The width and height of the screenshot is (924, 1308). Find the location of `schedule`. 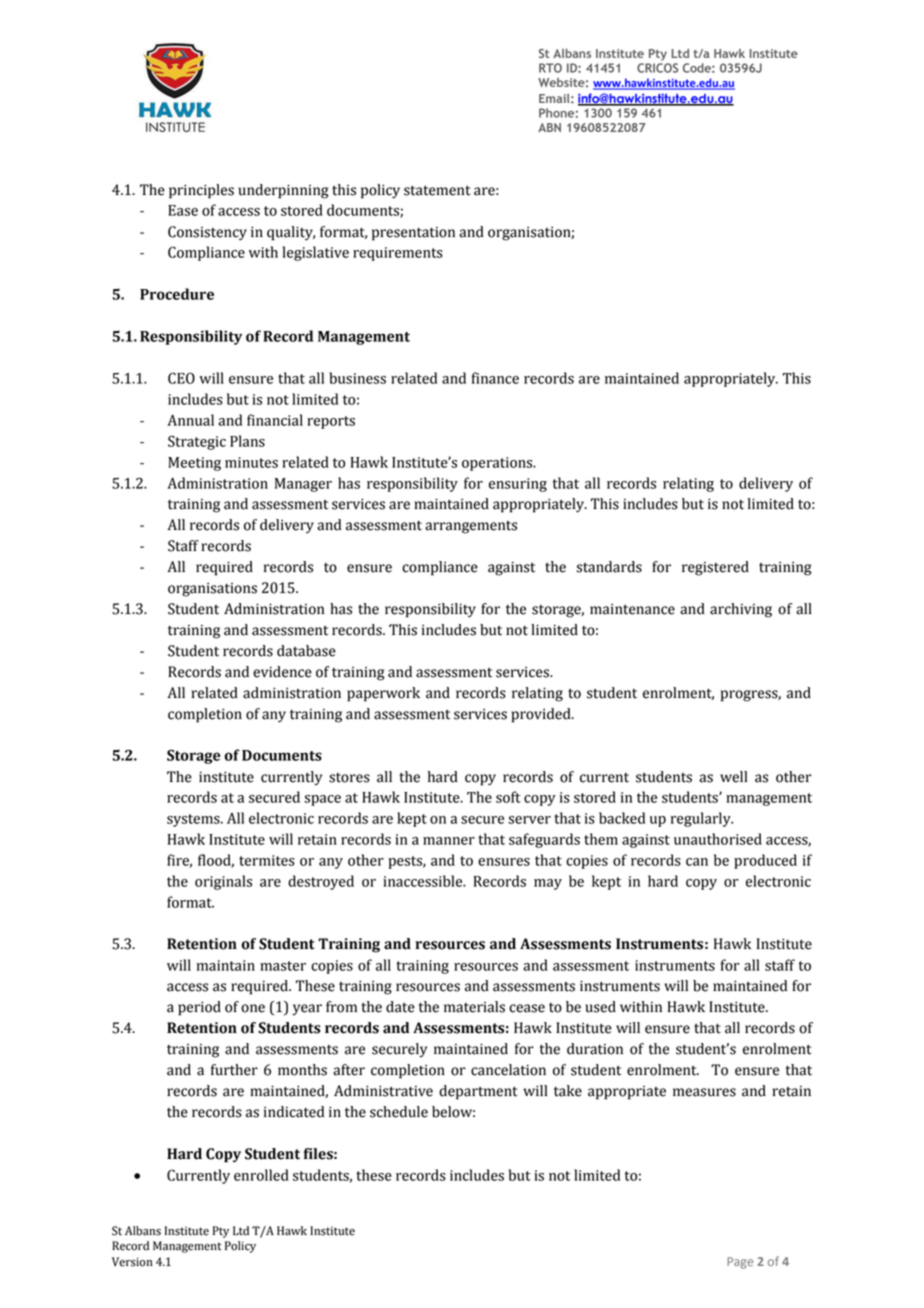

schedule is located at coordinates (399, 1112).
